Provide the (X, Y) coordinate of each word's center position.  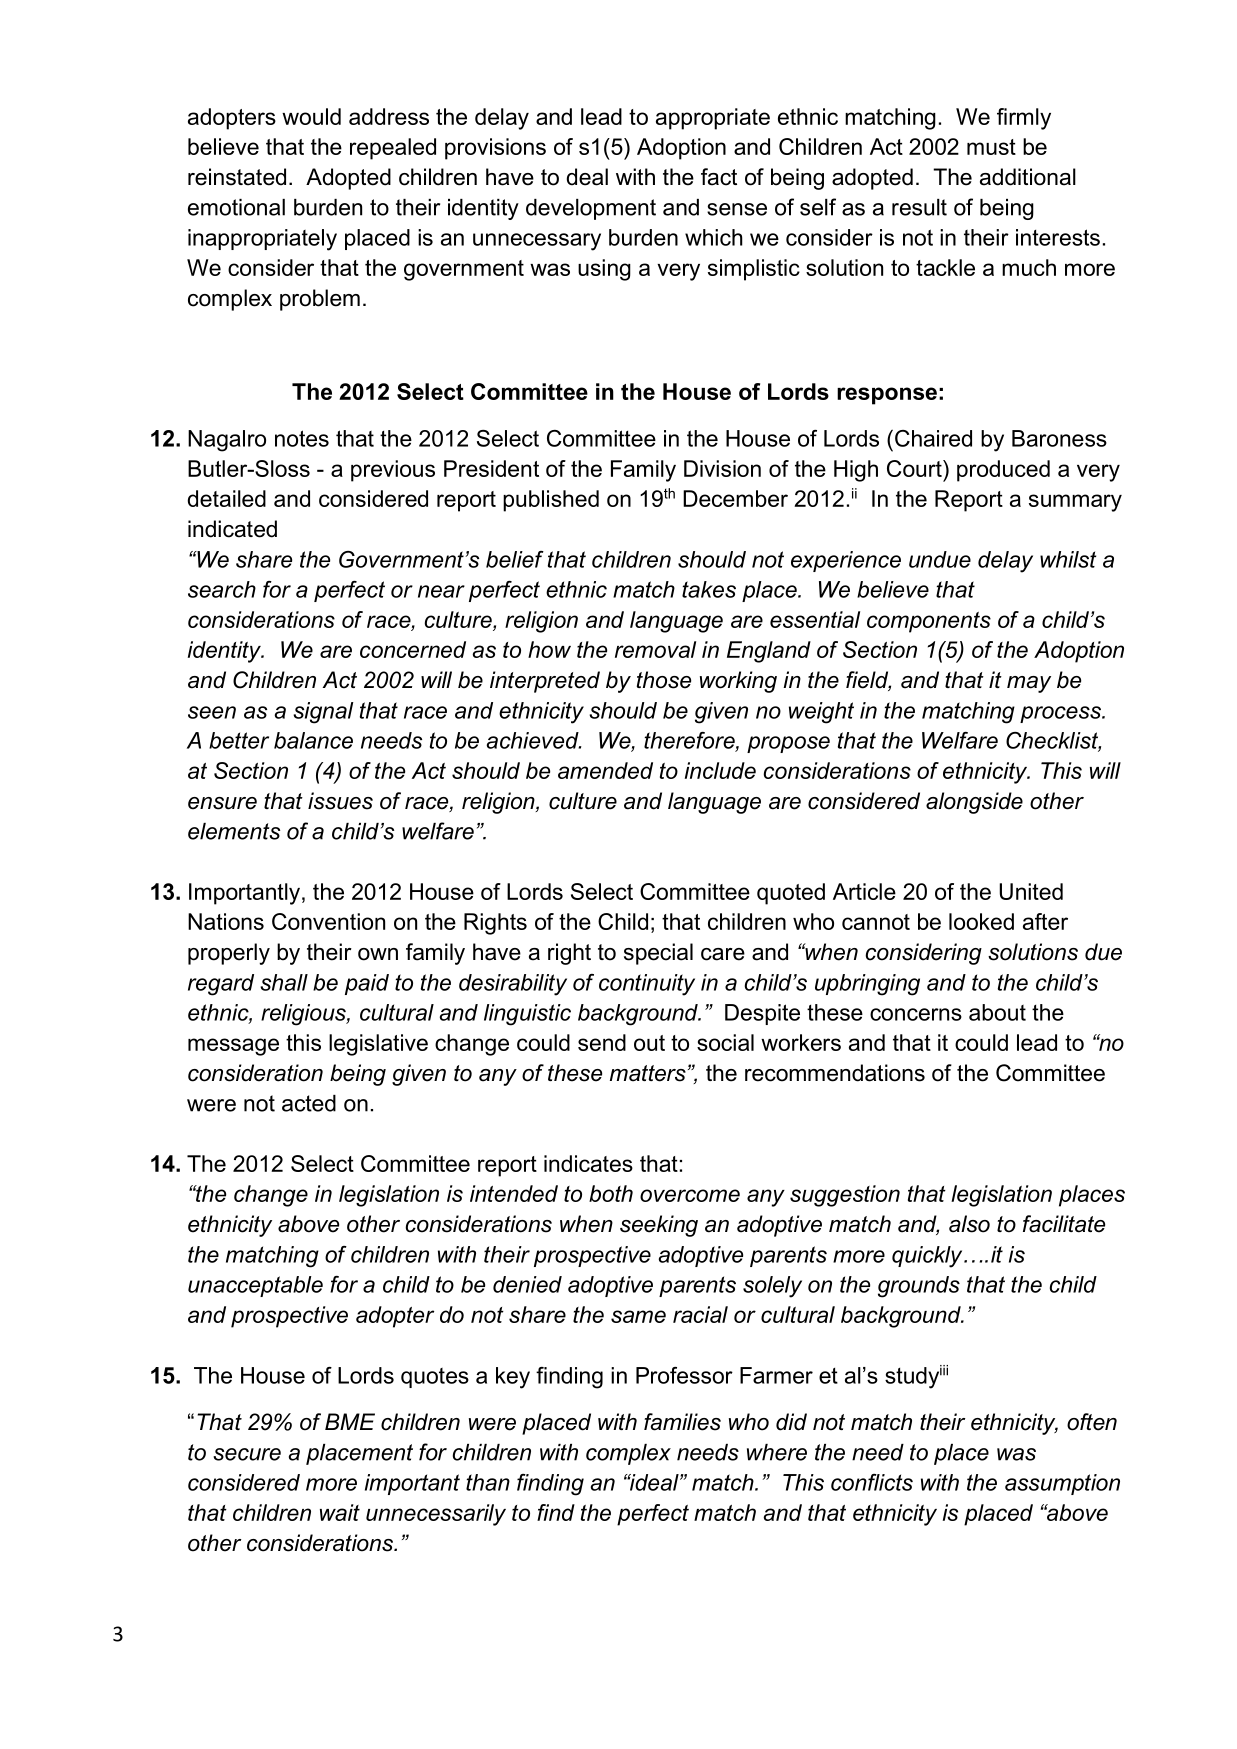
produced (1003, 471)
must (991, 147)
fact (719, 177)
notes (302, 438)
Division (722, 468)
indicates (588, 1163)
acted (309, 1103)
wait (340, 1512)
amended (605, 770)
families (682, 1422)
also (969, 1224)
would (311, 116)
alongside (974, 803)
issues (340, 801)
